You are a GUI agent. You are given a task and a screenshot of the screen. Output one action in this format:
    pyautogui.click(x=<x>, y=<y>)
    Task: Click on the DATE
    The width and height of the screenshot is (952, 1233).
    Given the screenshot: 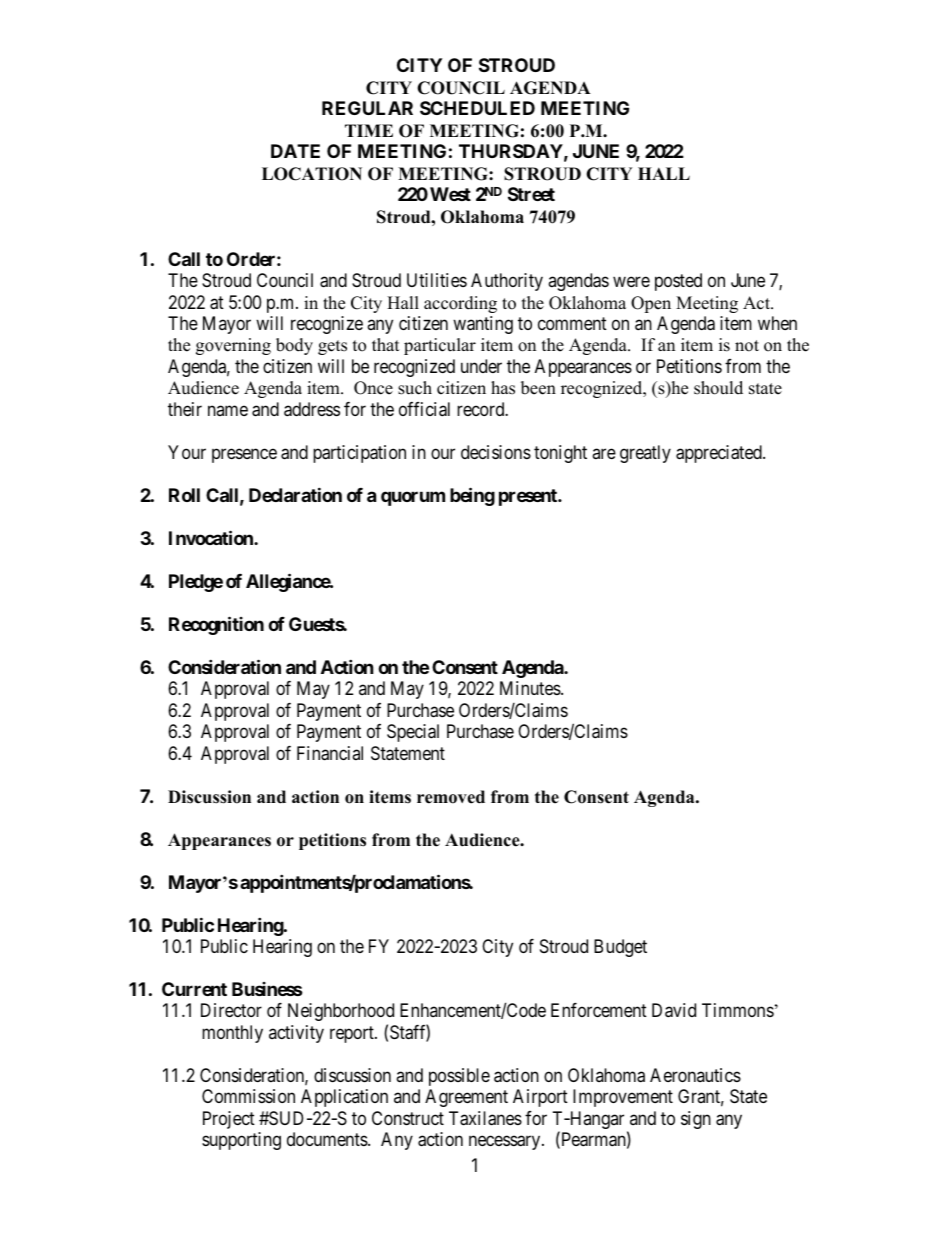 What is the action you would take?
    pyautogui.click(x=295, y=151)
